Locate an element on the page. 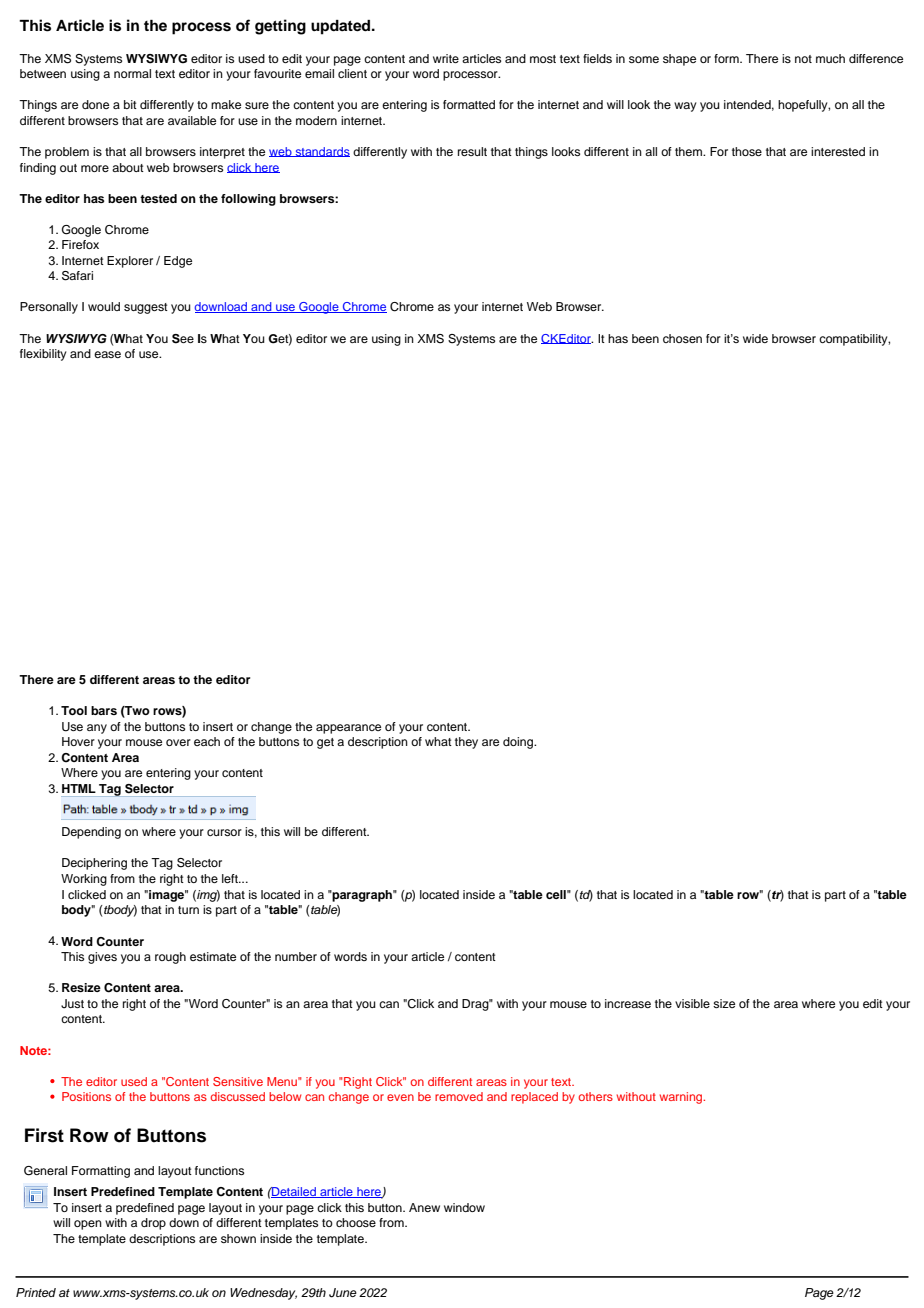 Image resolution: width=924 pixels, height=1308 pixels. Deciphering is located at coordinates (94, 864).
